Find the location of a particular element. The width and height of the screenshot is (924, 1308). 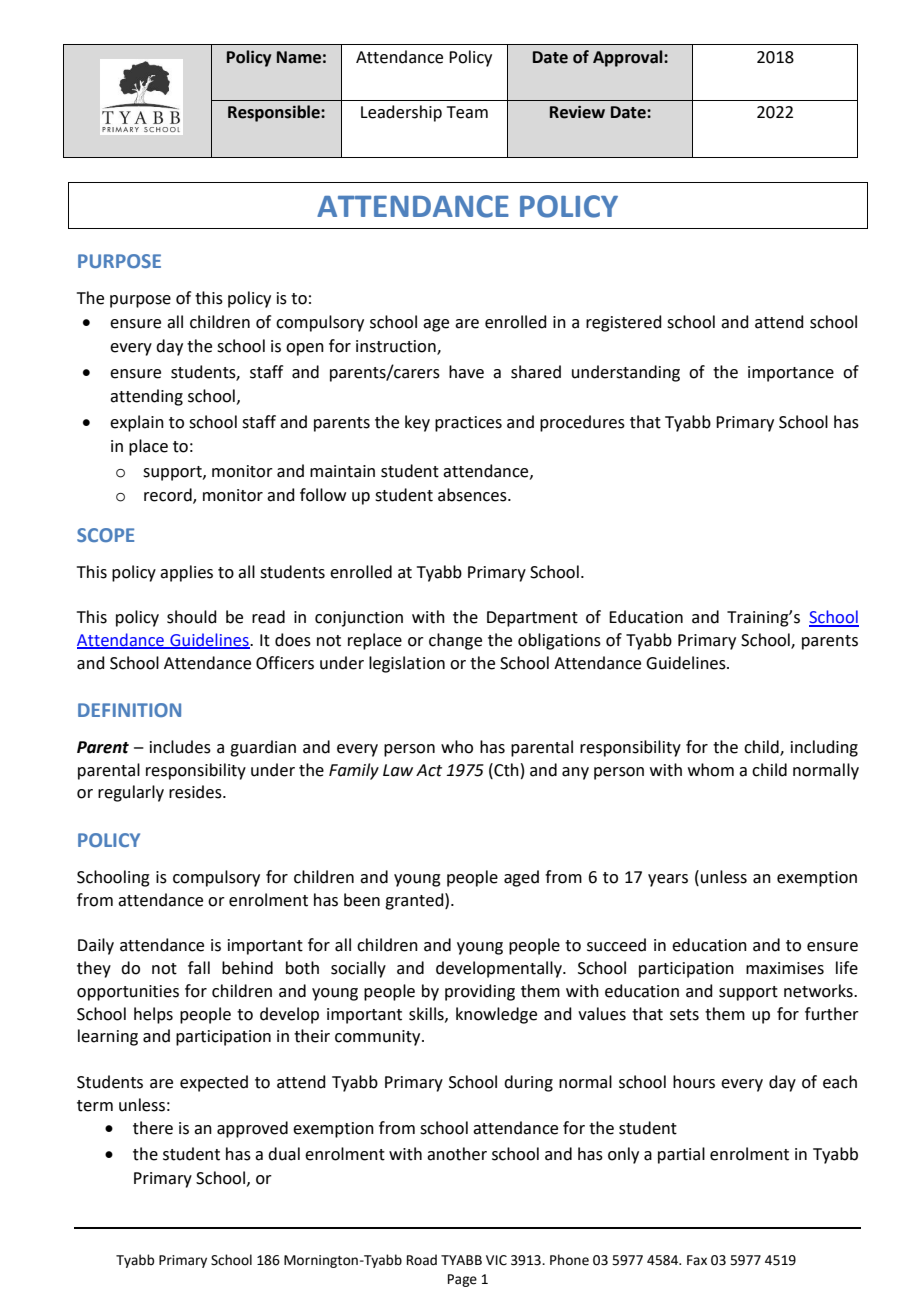

Responsible is located at coordinates (275, 113).
